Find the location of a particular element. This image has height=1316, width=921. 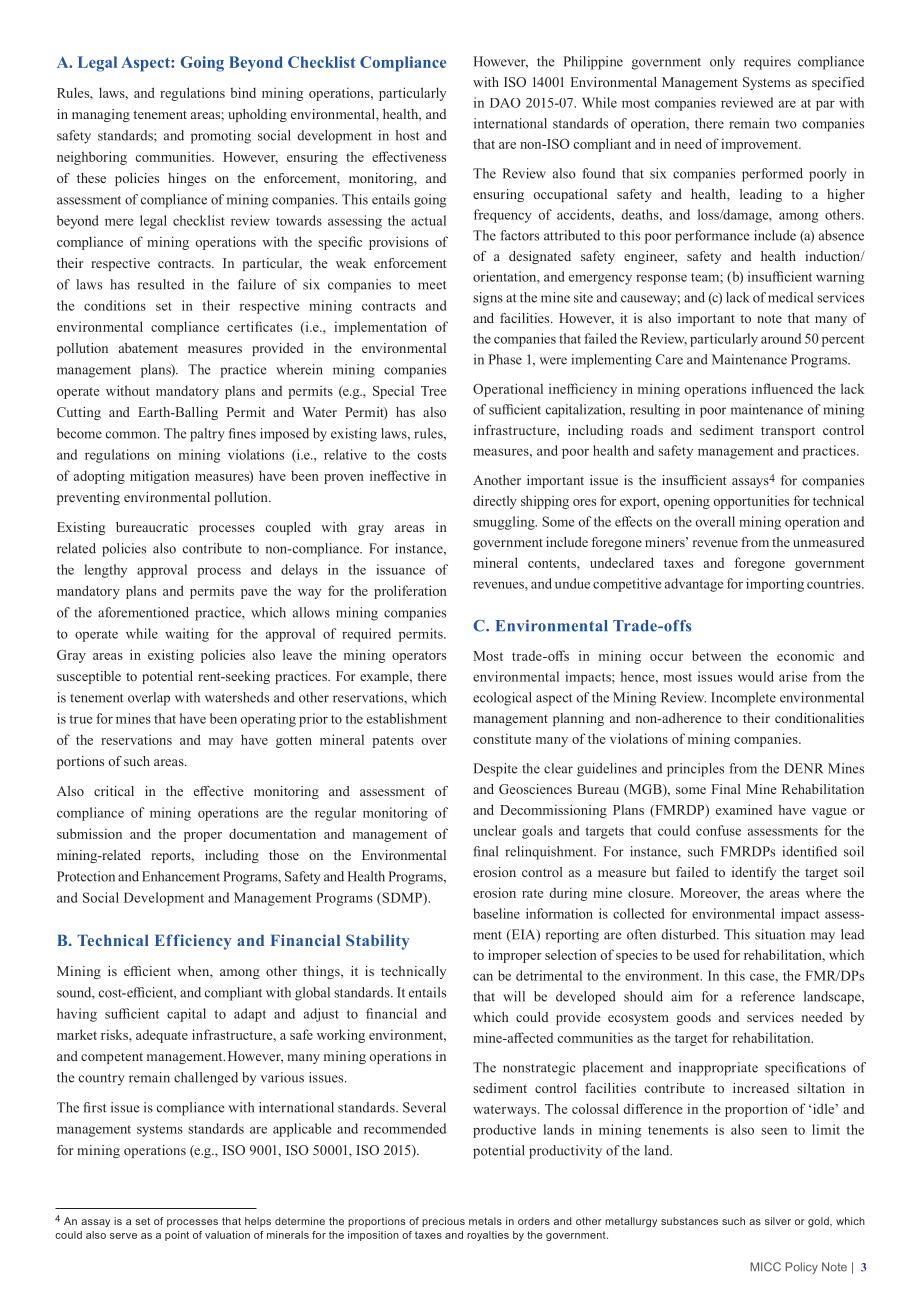

promoting is located at coordinates (221, 137).
